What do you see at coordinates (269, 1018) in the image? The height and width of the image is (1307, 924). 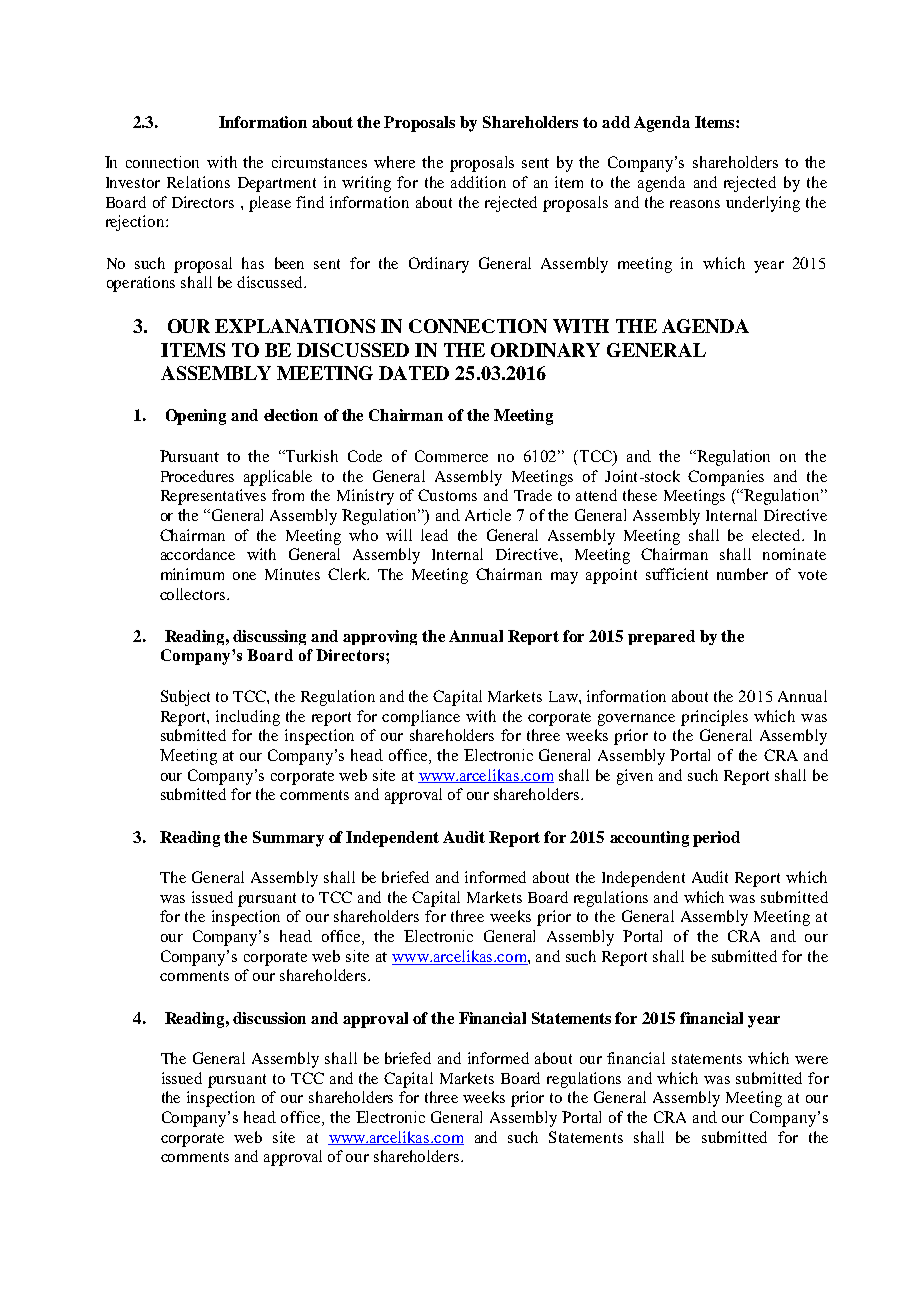 I see `discussion` at bounding box center [269, 1018].
